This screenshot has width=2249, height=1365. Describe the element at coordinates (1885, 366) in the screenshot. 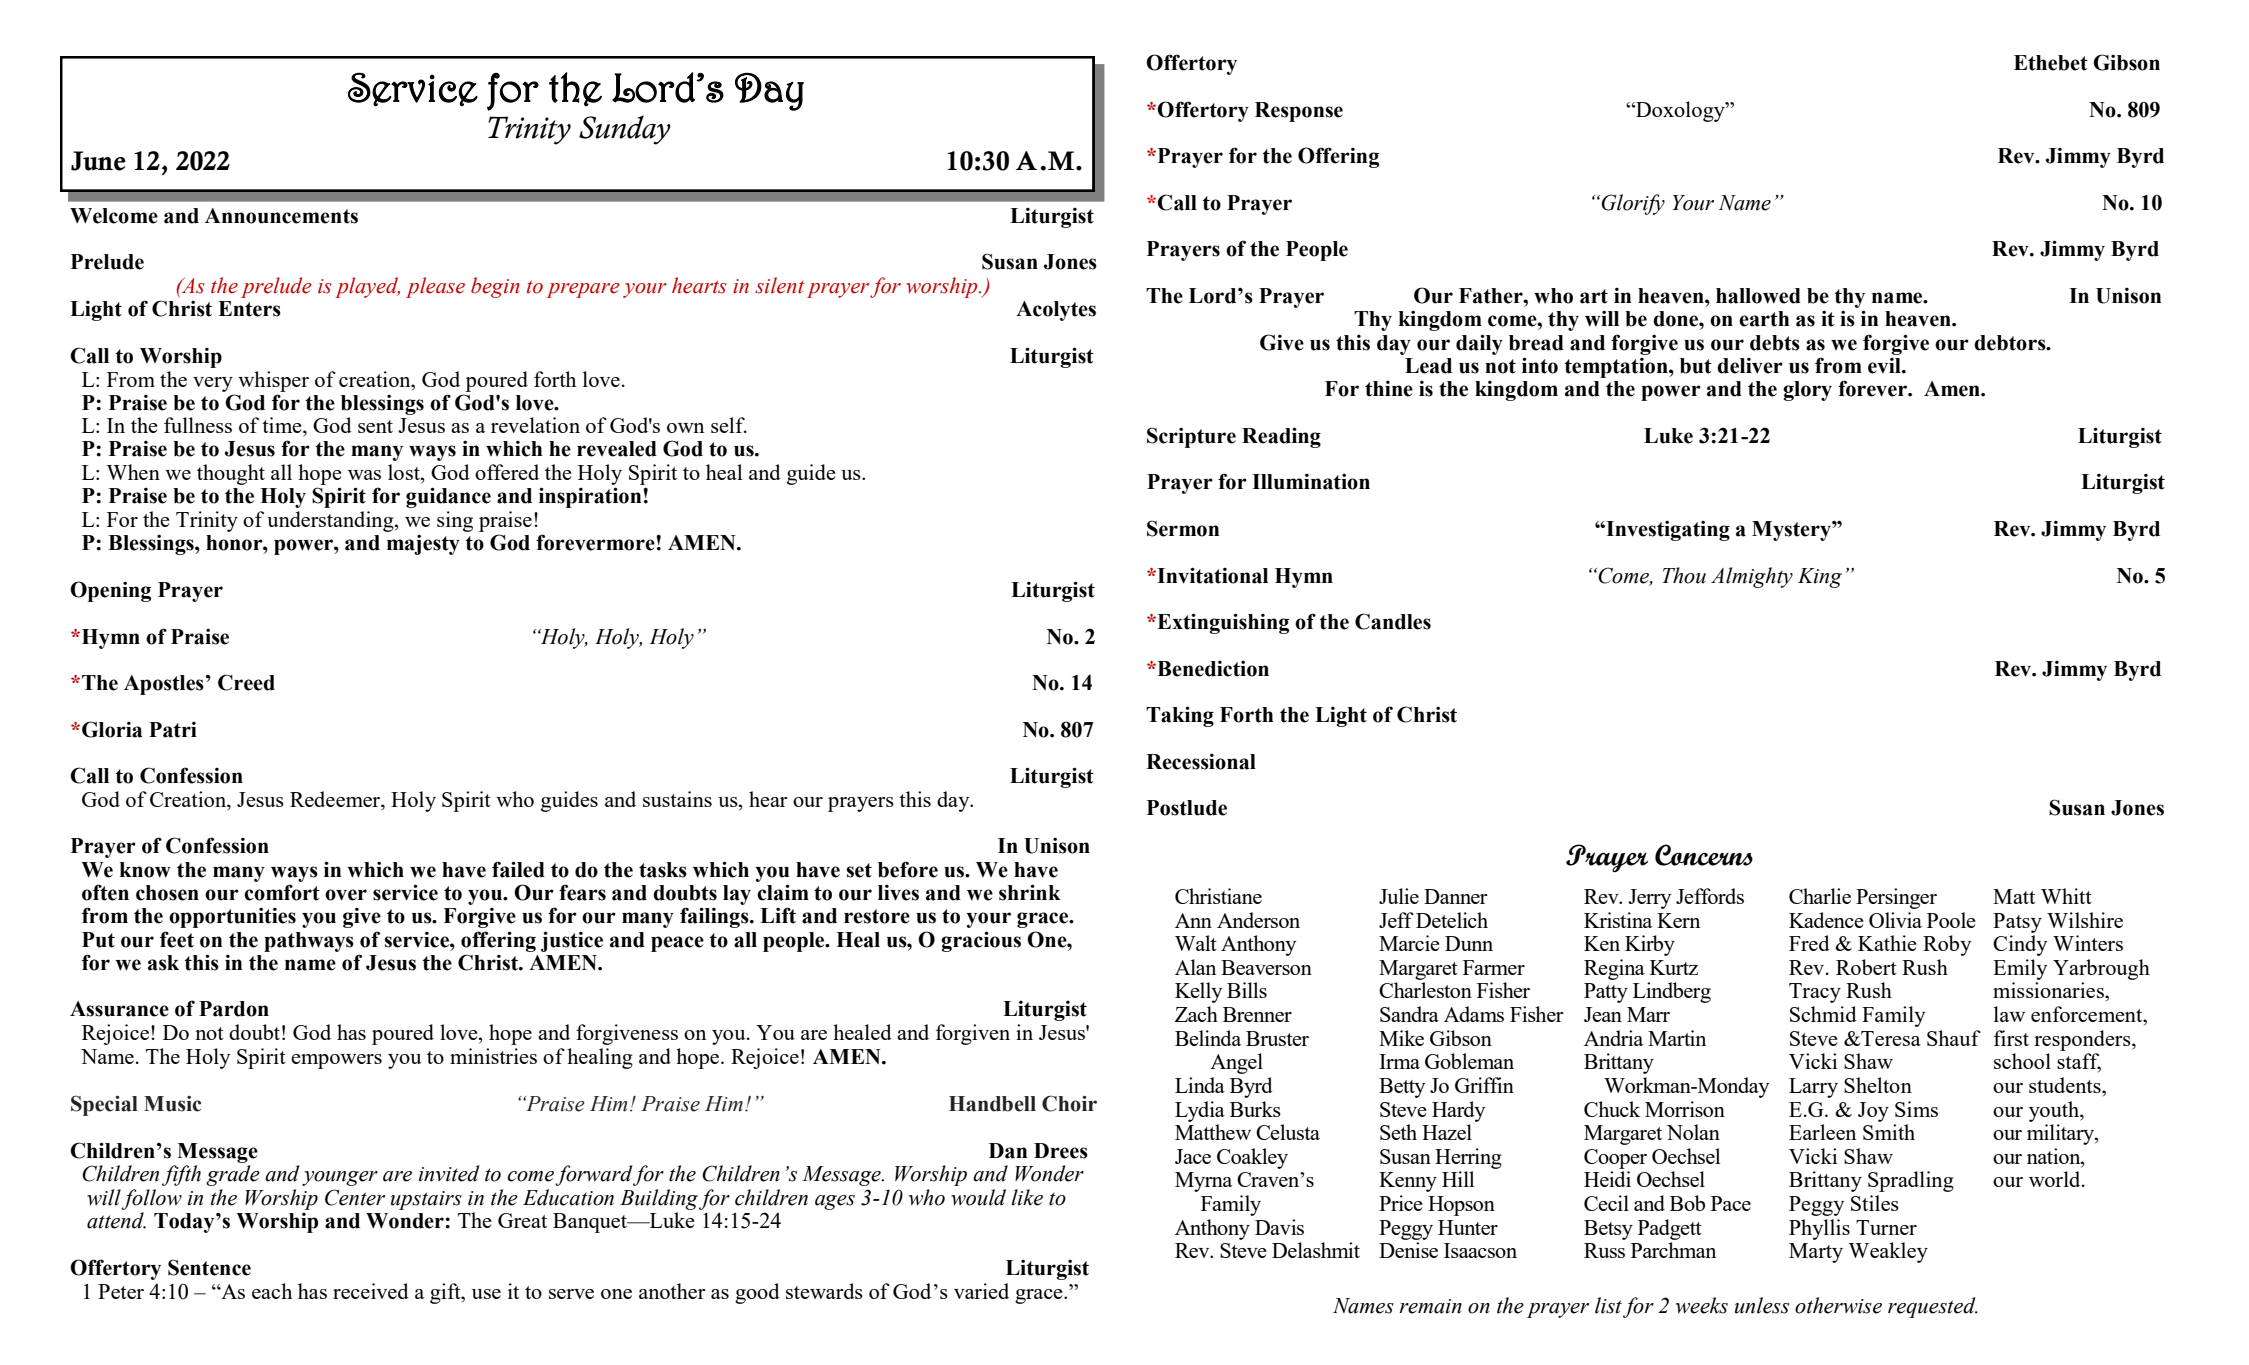

I see `evil` at that location.
